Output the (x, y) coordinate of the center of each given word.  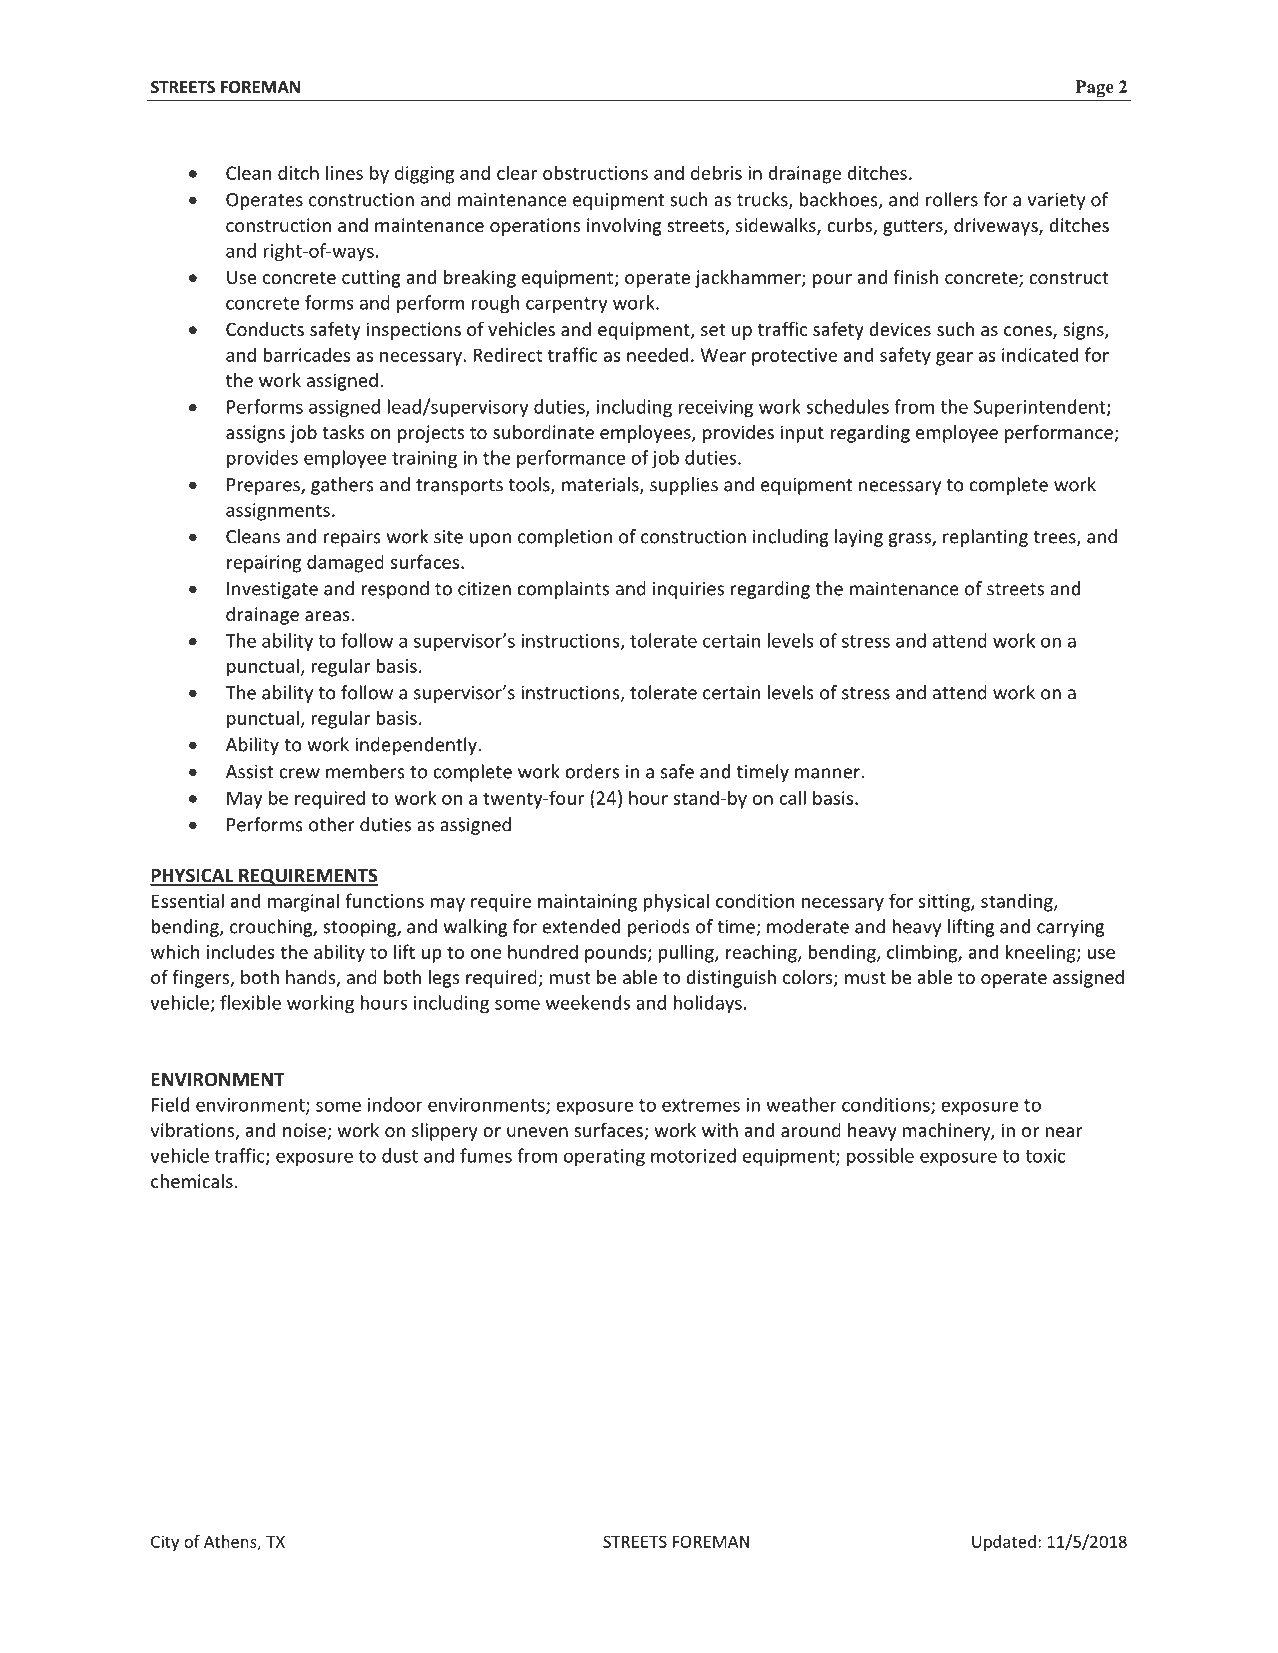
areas (327, 616)
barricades (306, 354)
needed (657, 354)
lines (344, 172)
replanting (985, 538)
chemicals (192, 1181)
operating (604, 1157)
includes (241, 951)
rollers (952, 199)
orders (592, 771)
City (165, 1543)
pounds (617, 953)
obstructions (595, 172)
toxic (1045, 1156)
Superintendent (1041, 408)
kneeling (1042, 953)
